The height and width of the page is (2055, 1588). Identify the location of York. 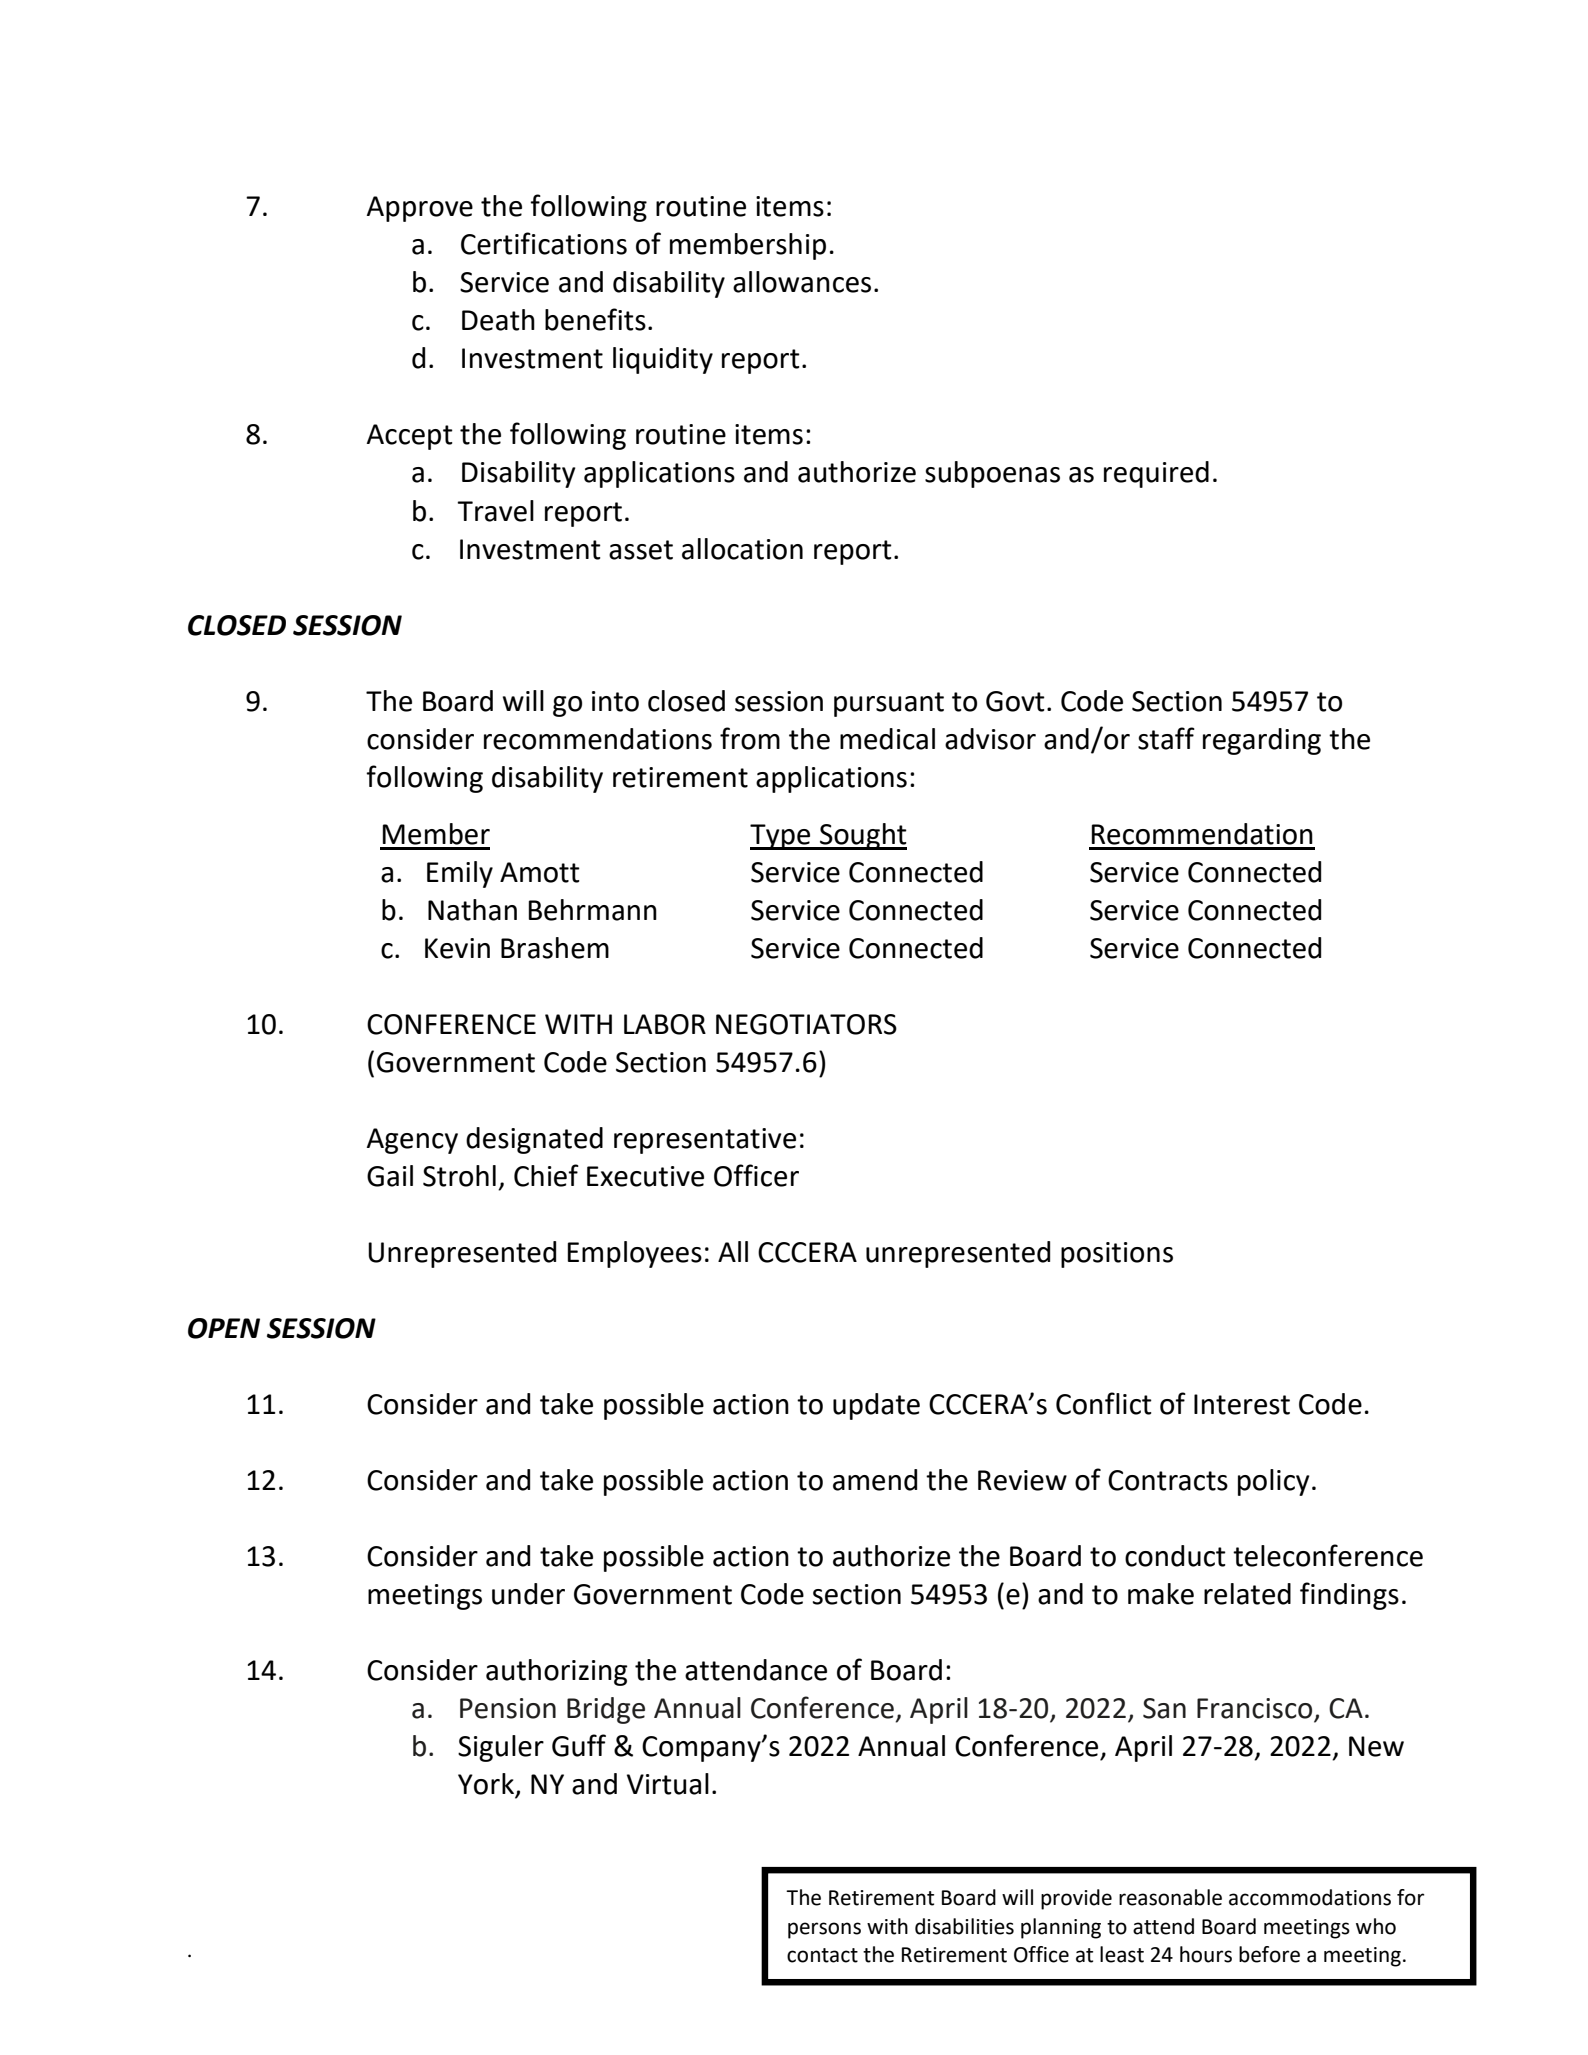
(487, 1785).
